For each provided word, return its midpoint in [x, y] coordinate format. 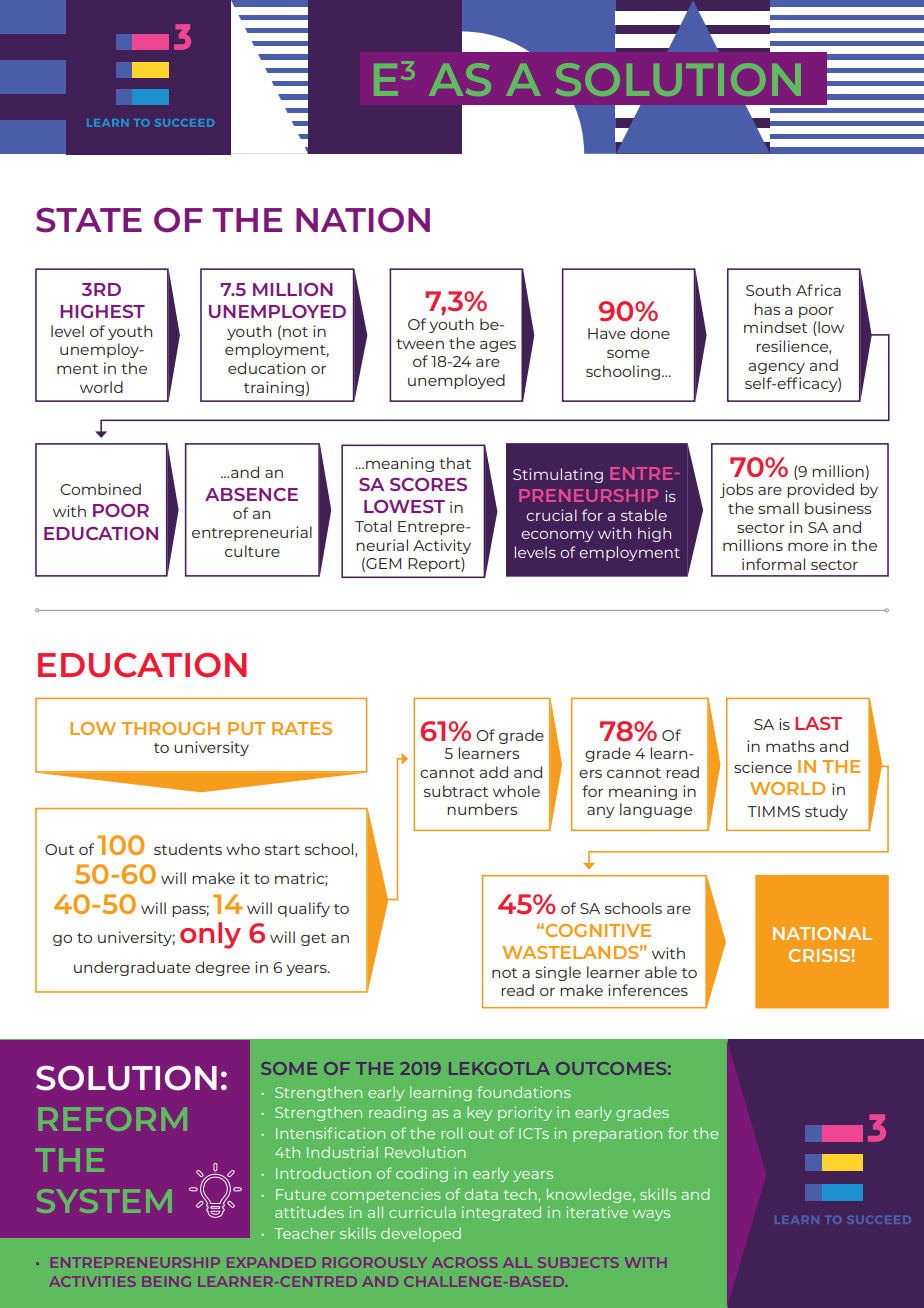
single [558, 973]
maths [790, 746]
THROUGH [170, 728]
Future [301, 1194]
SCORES [428, 484]
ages [498, 346]
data [481, 1194]
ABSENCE [251, 494]
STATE [89, 220]
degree [222, 968]
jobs [736, 490]
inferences [648, 990]
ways [651, 1215]
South [768, 290]
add [493, 772]
